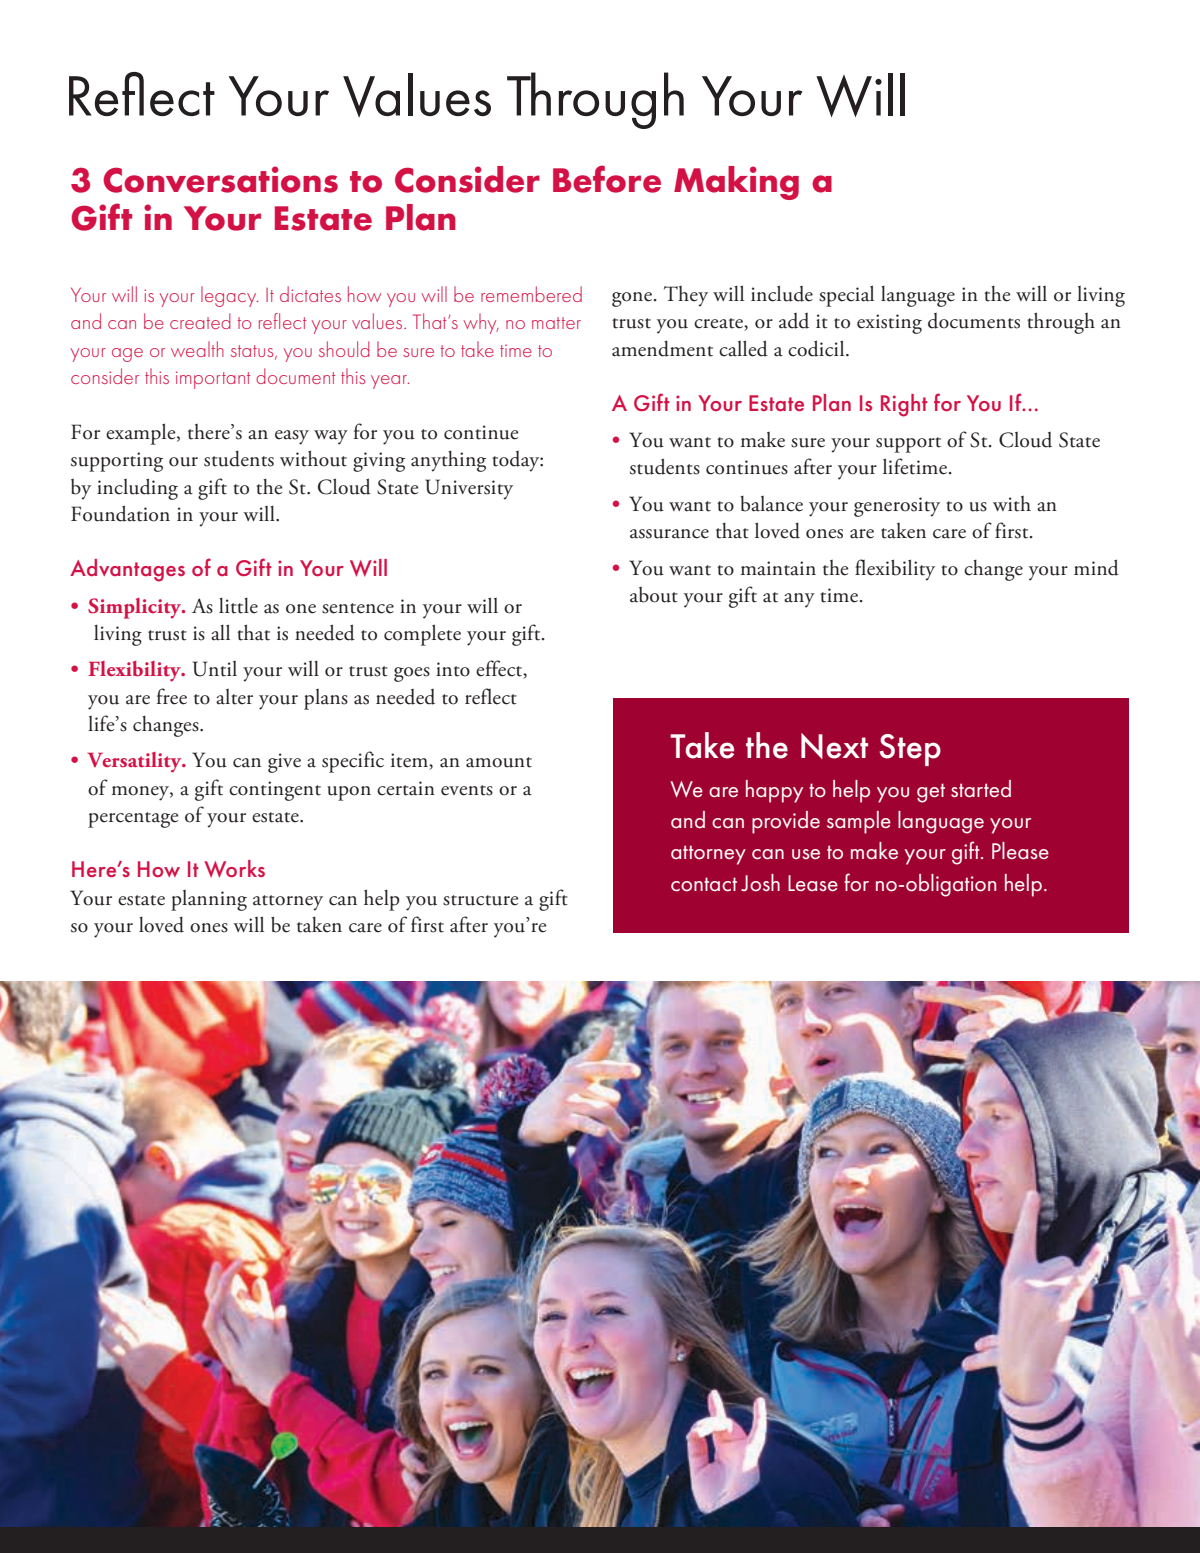 The image size is (1200, 1553). What do you see at coordinates (120, 513) in the screenshot?
I see `Foundation` at bounding box center [120, 513].
